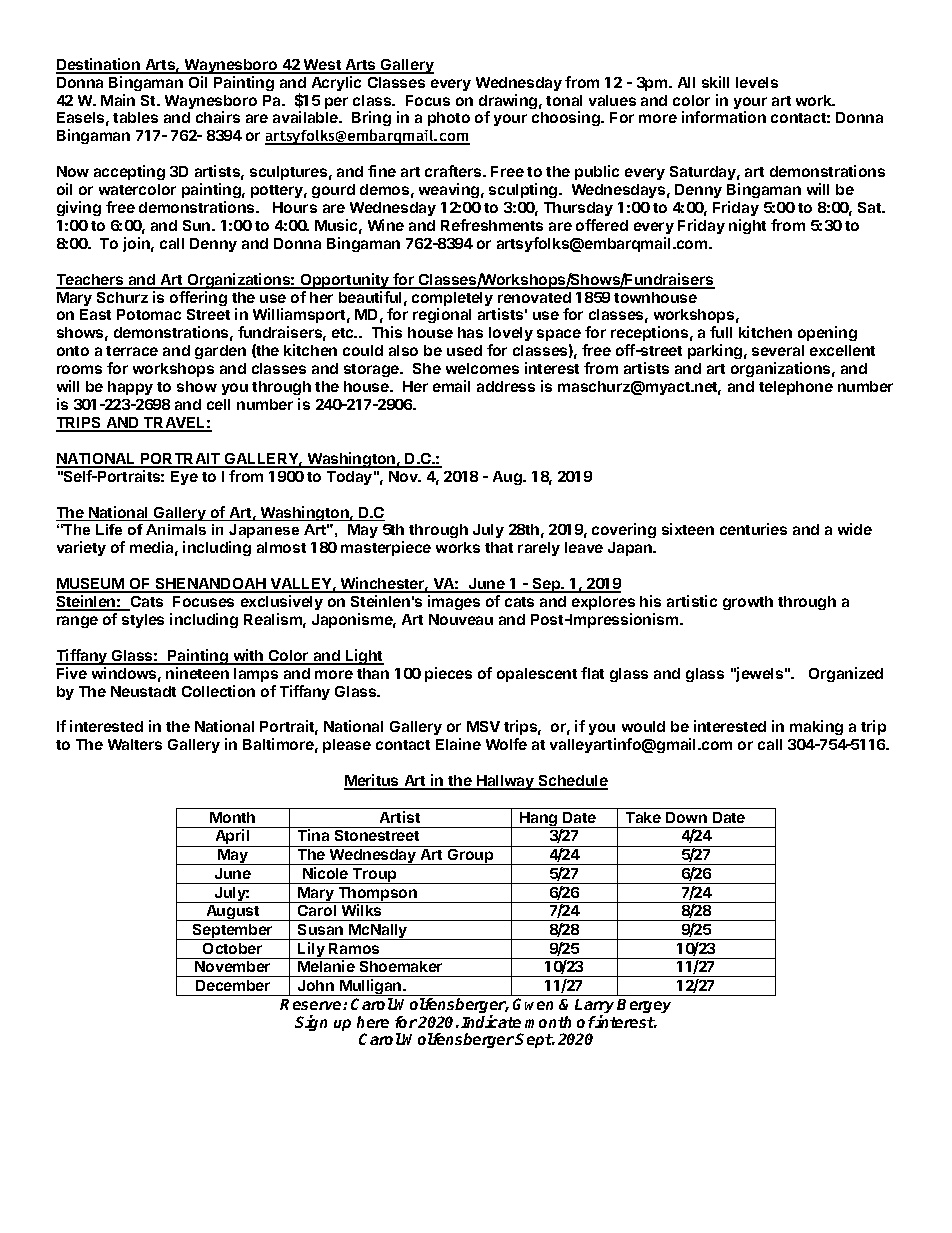 The height and width of the page is (1233, 952). I want to click on levels, so click(757, 82).
